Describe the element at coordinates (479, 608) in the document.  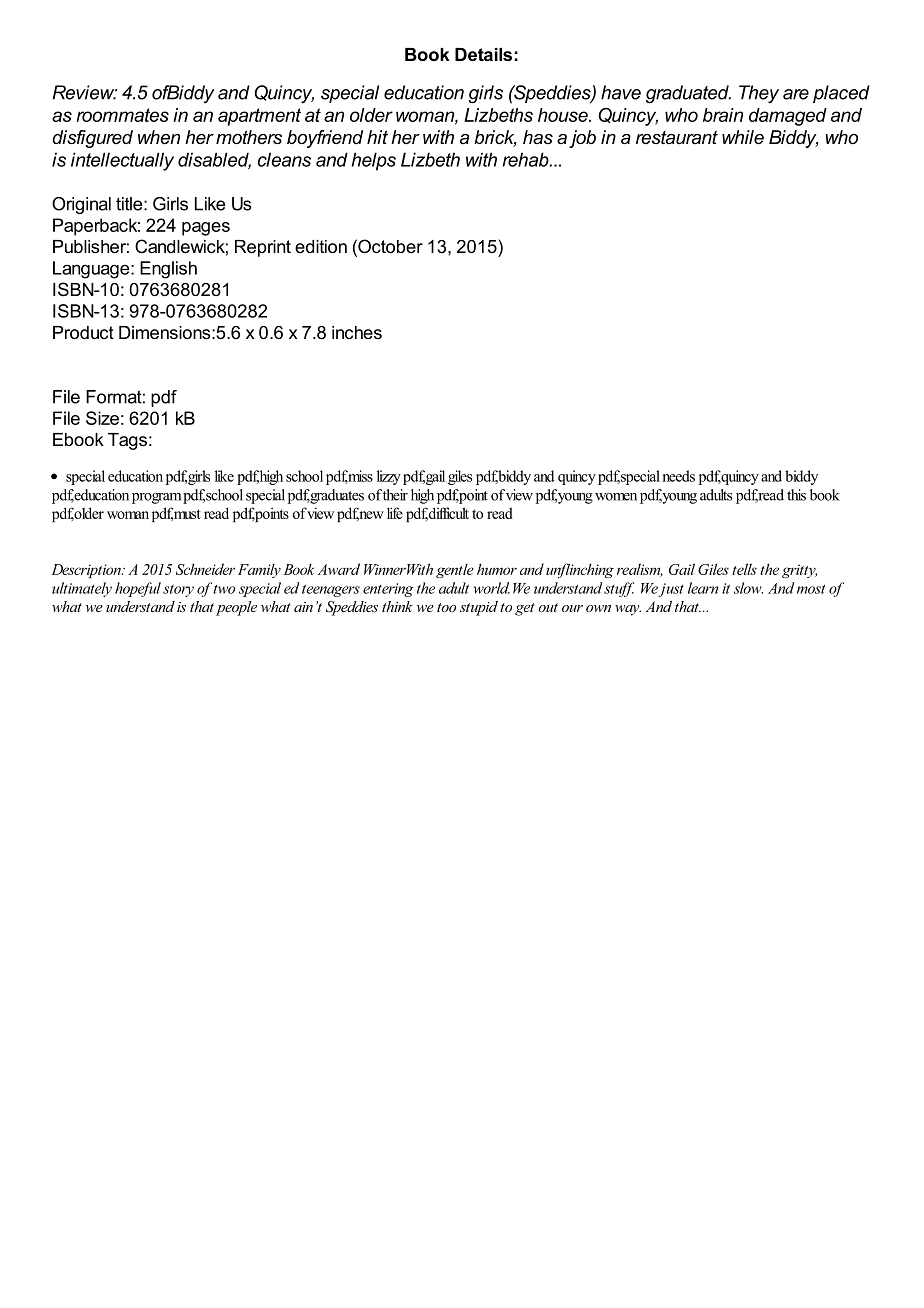
I see `stupid` at that location.
